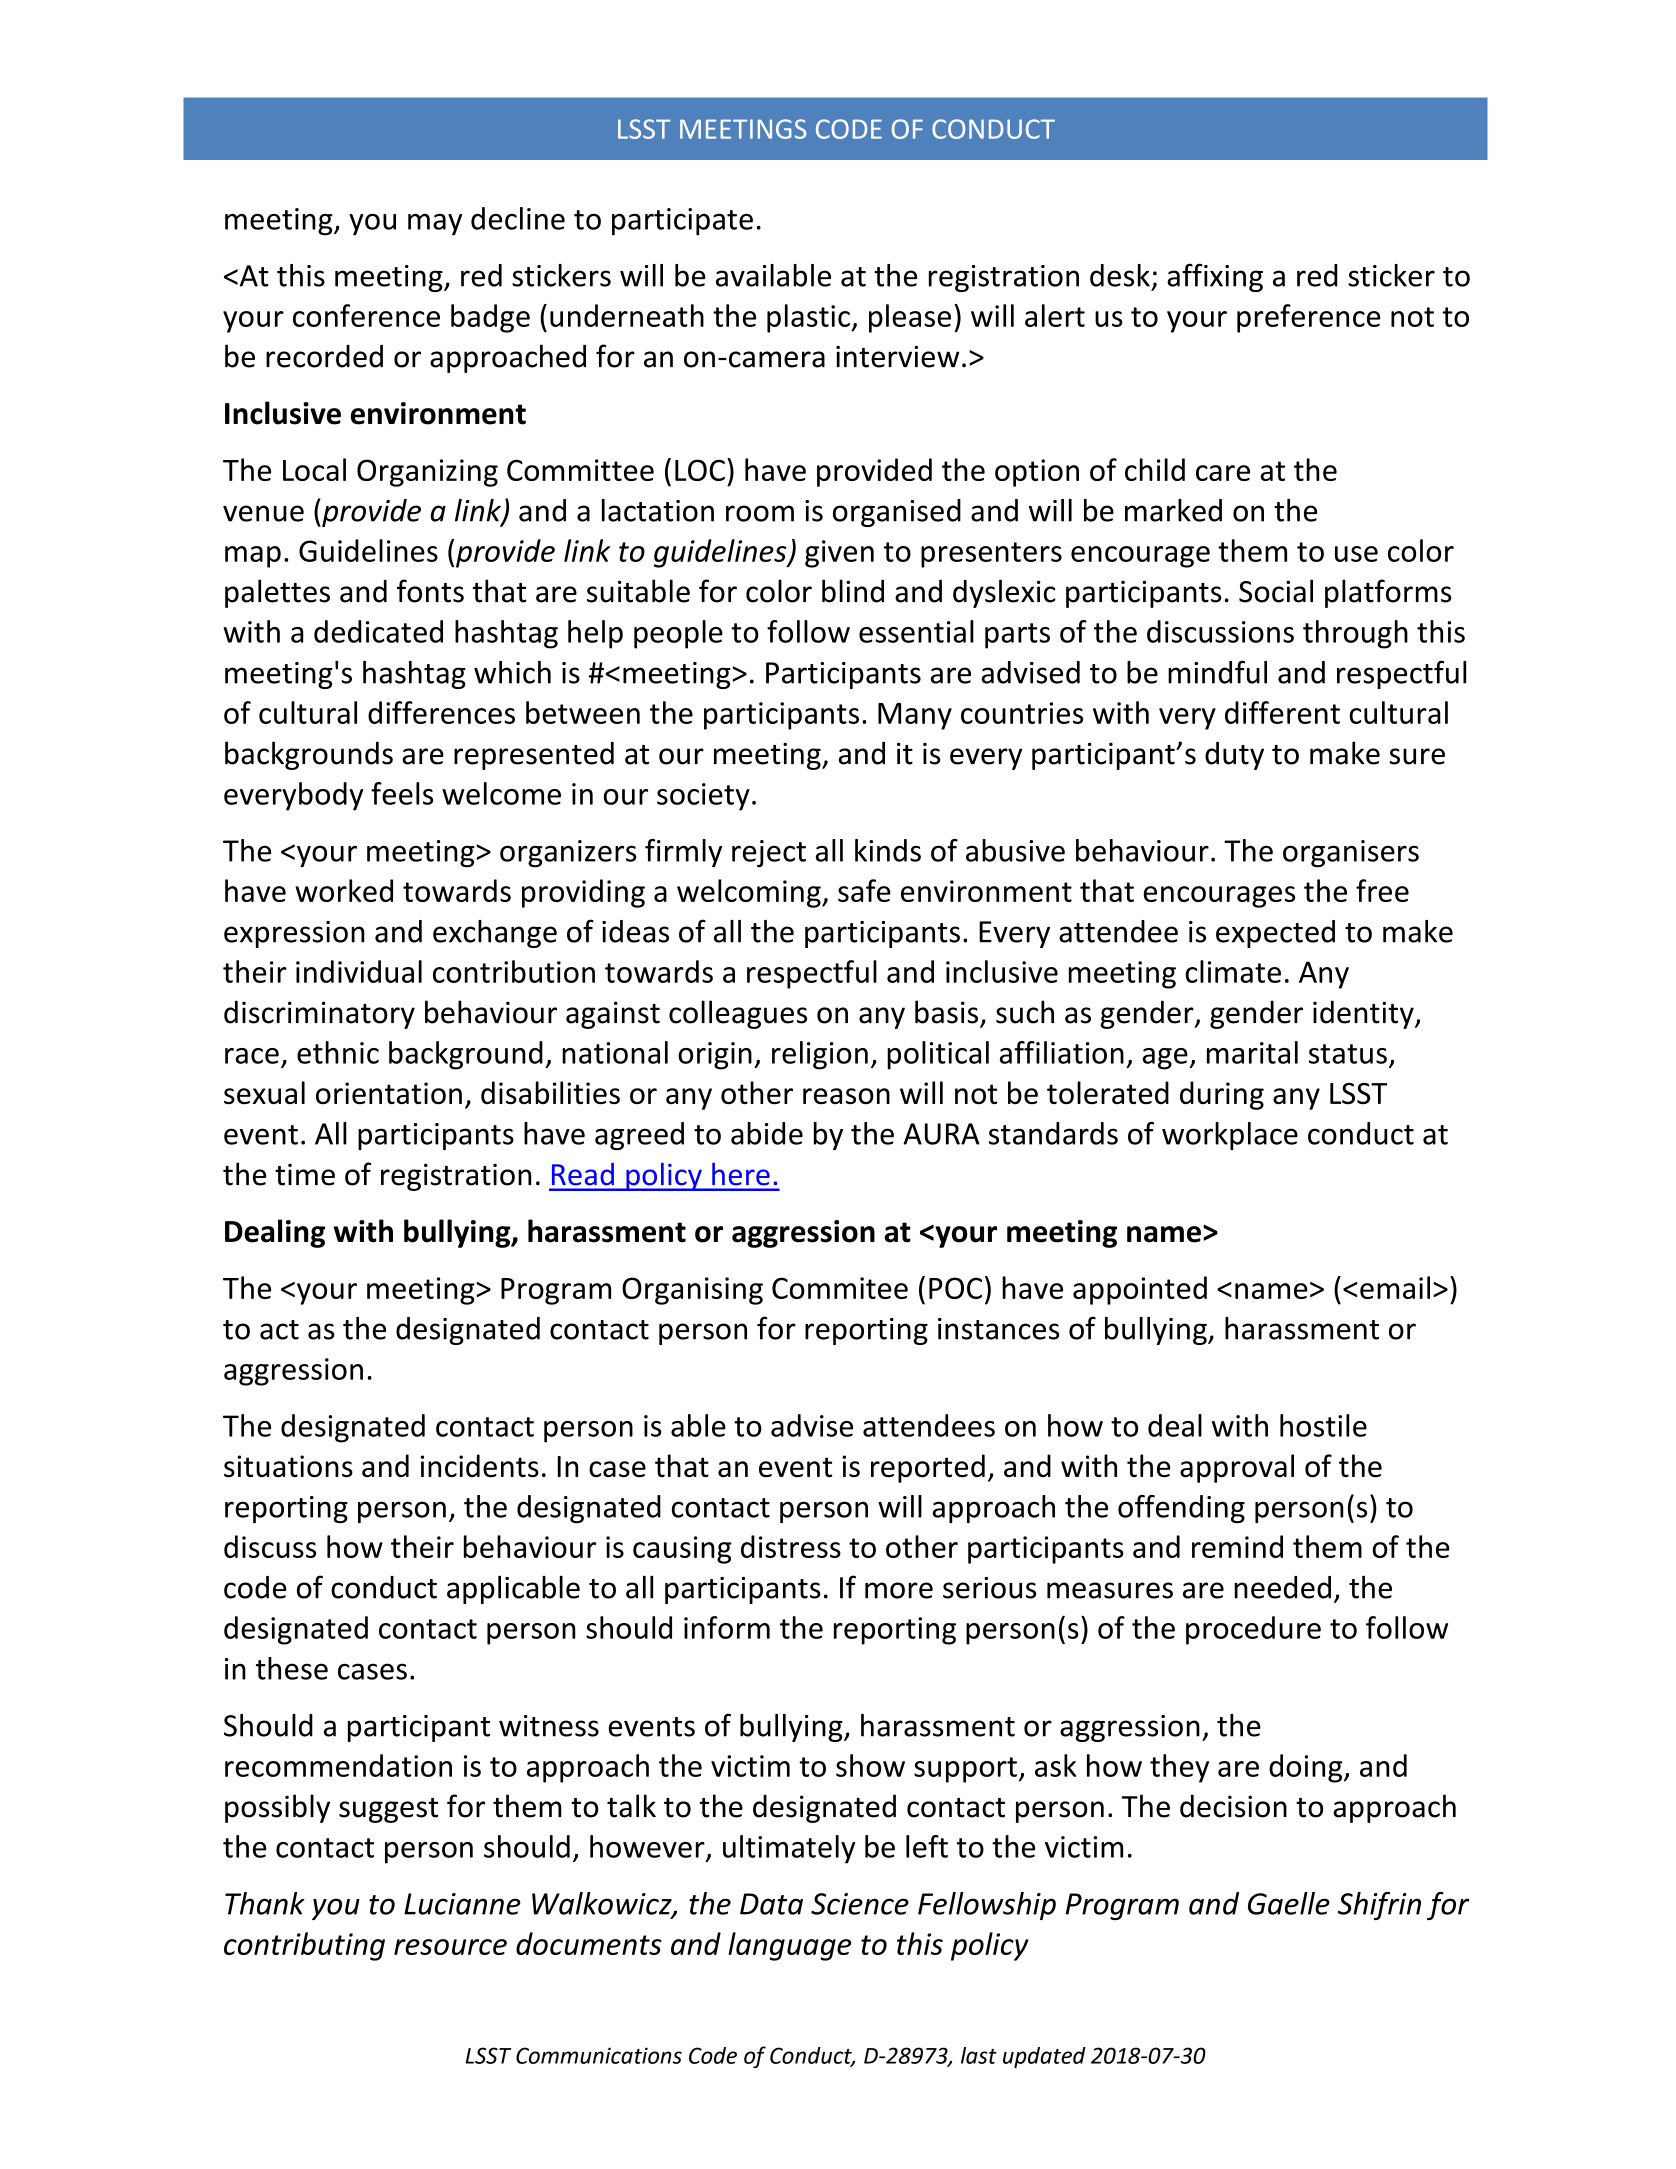 The height and width of the screenshot is (2169, 1676). I want to click on conference, so click(366, 315).
